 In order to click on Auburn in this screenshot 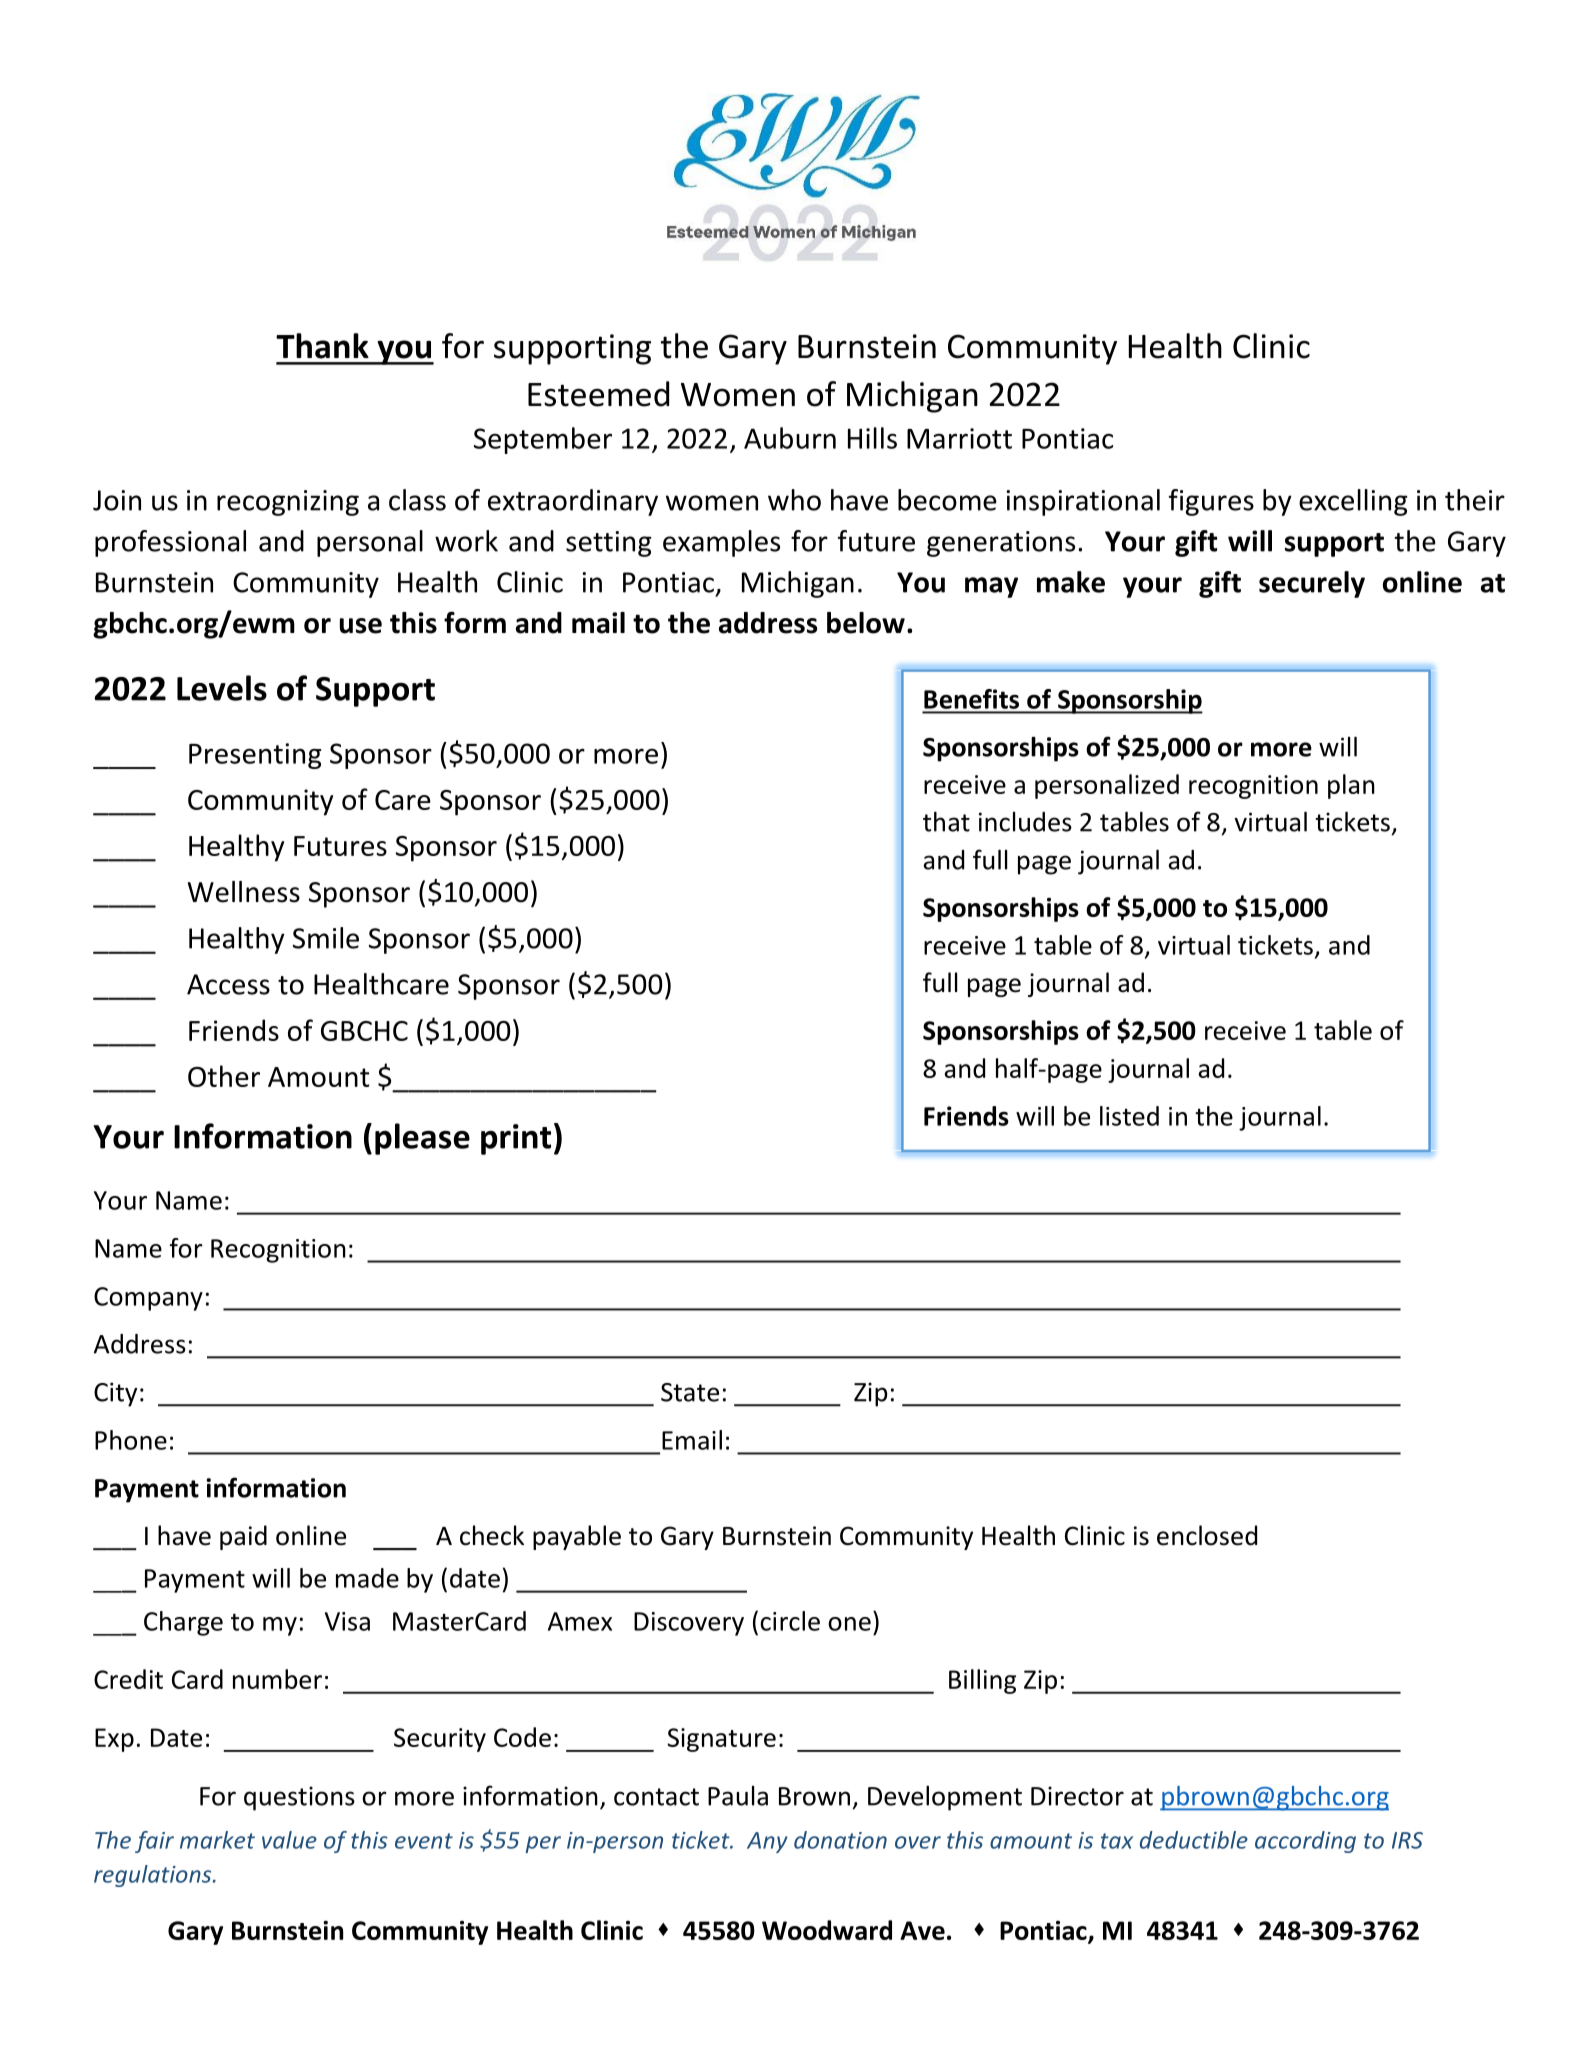, I will do `click(790, 438)`.
